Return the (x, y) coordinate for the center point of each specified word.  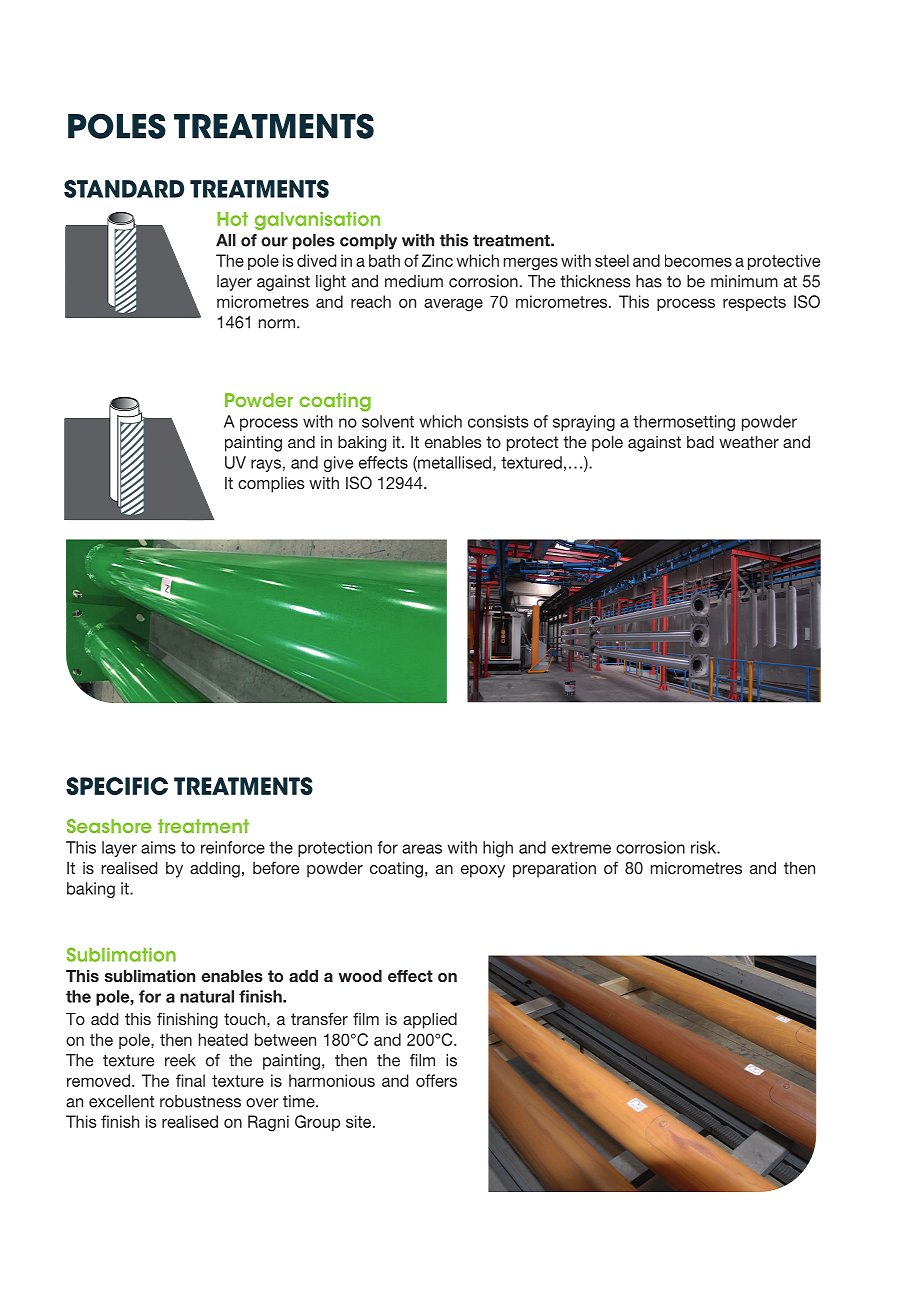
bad (700, 442)
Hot (232, 219)
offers (436, 1080)
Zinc (437, 260)
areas (422, 849)
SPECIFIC (117, 786)
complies (271, 485)
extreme (581, 848)
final (190, 1080)
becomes (698, 260)
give (338, 464)
